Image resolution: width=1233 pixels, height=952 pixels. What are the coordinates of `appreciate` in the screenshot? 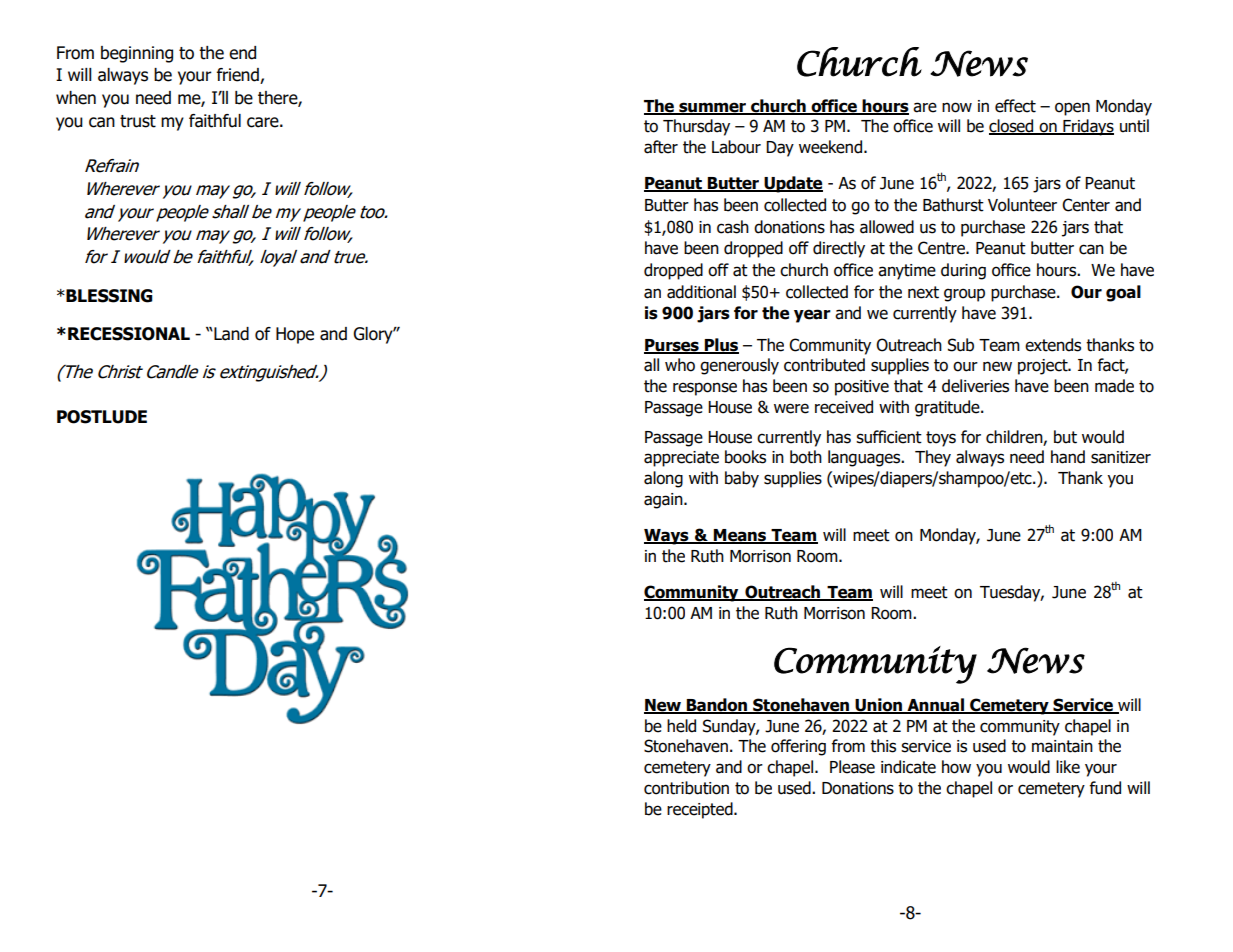 It's located at (681, 459).
